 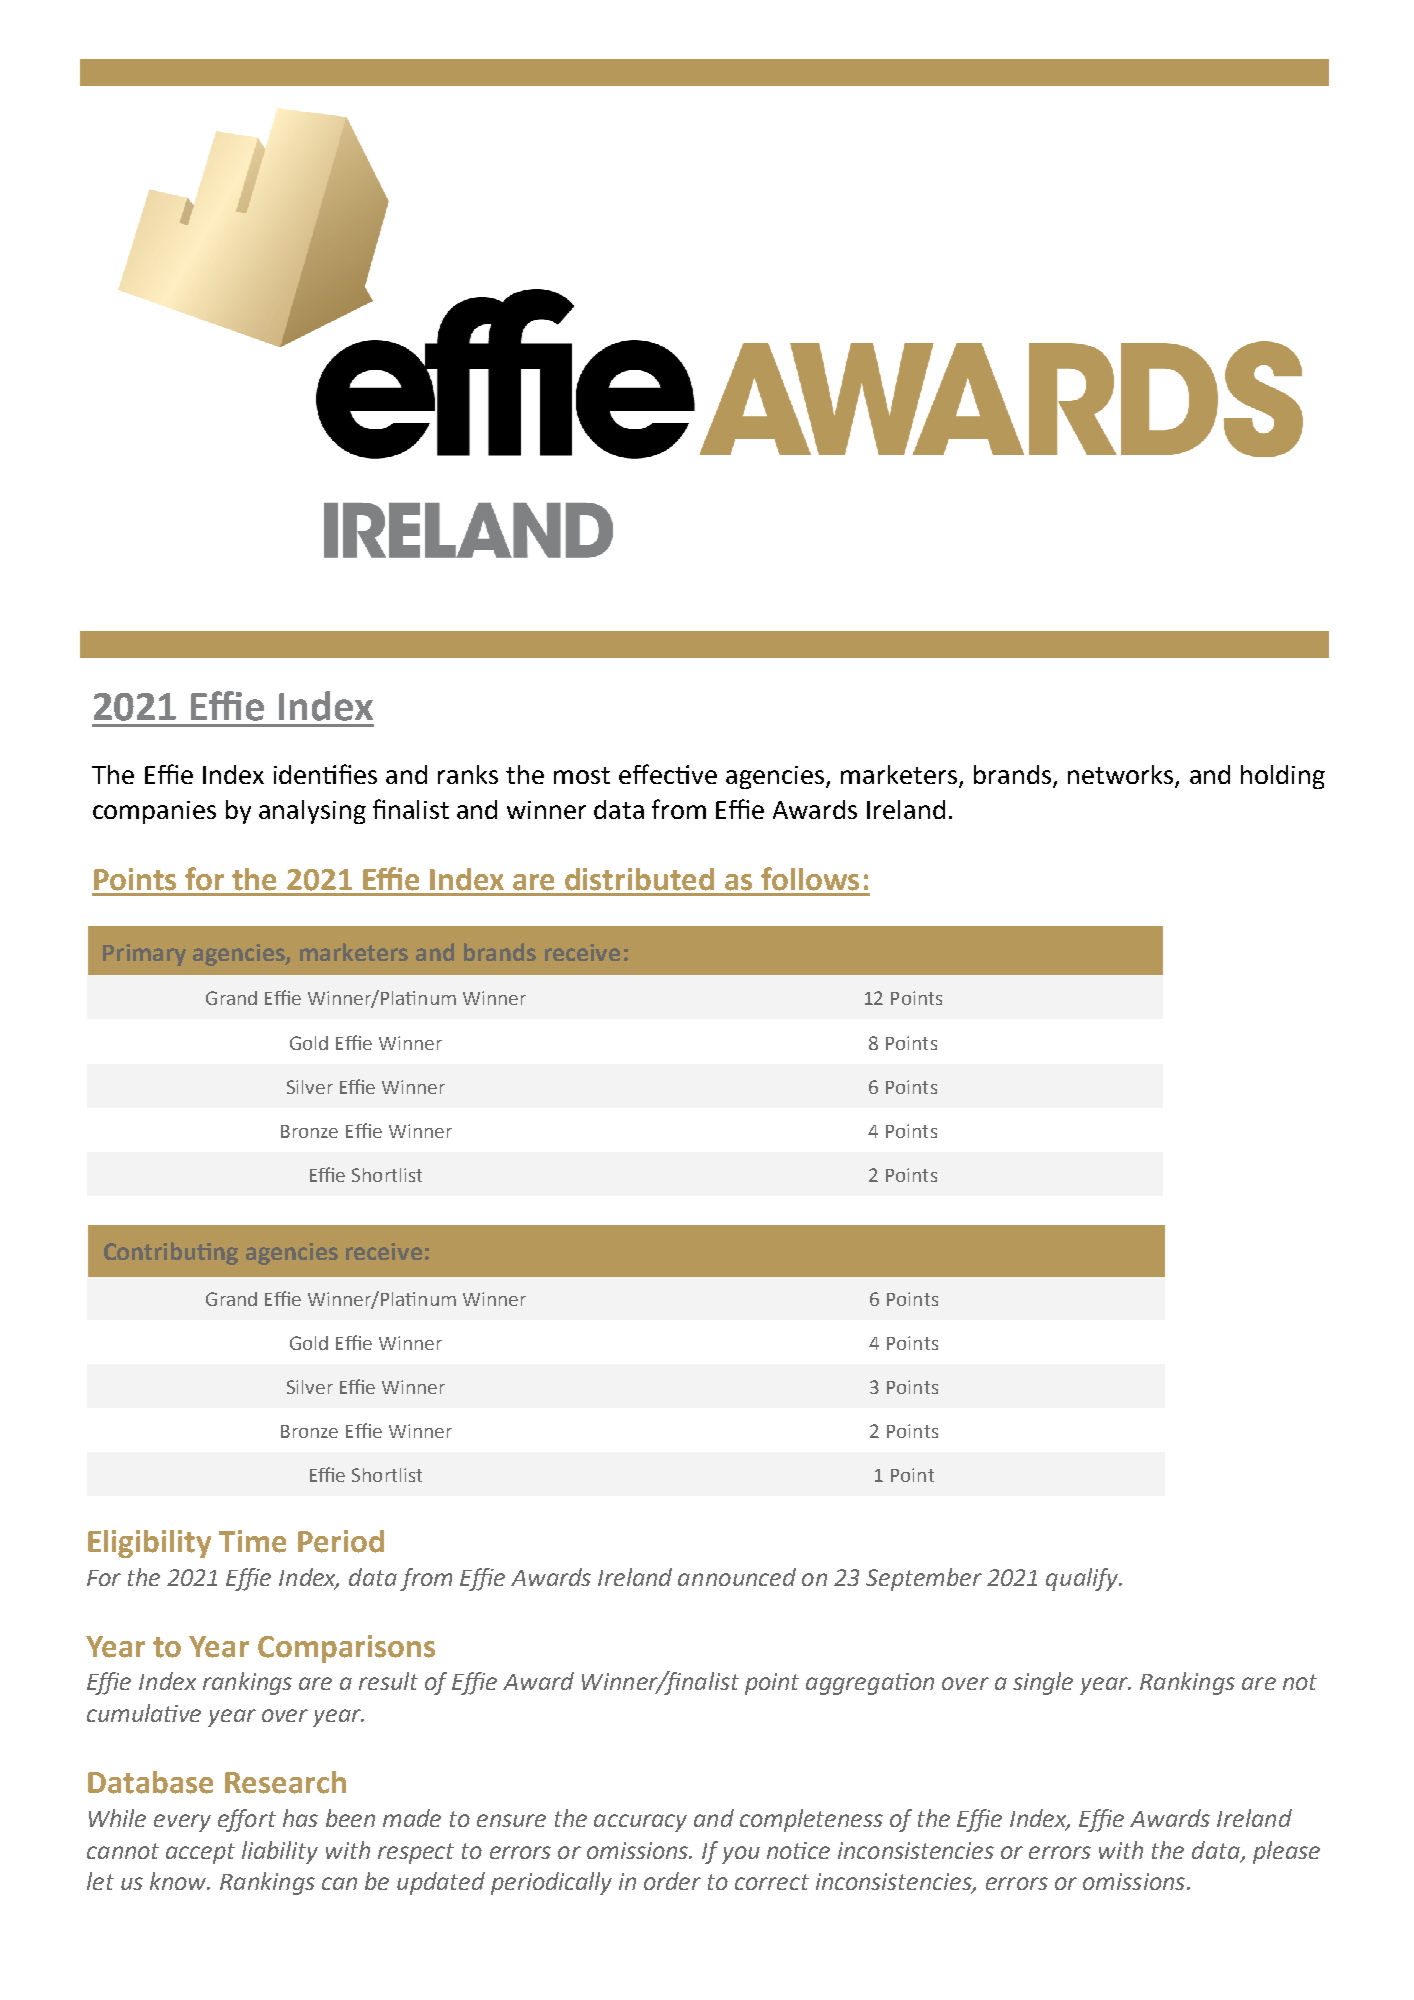 I want to click on you, so click(x=741, y=1855).
